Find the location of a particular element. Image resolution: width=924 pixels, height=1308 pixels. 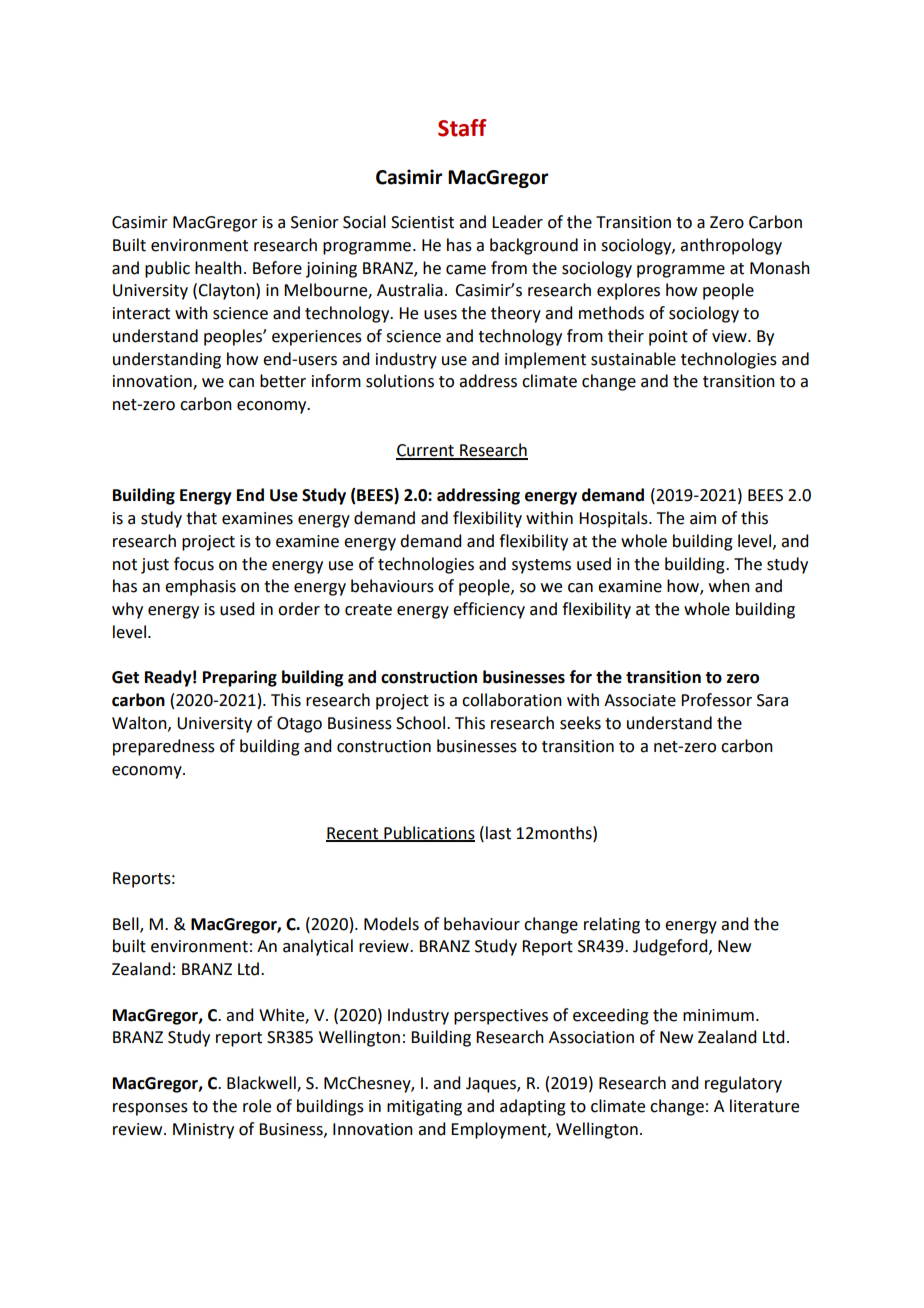

Current is located at coordinates (426, 451).
